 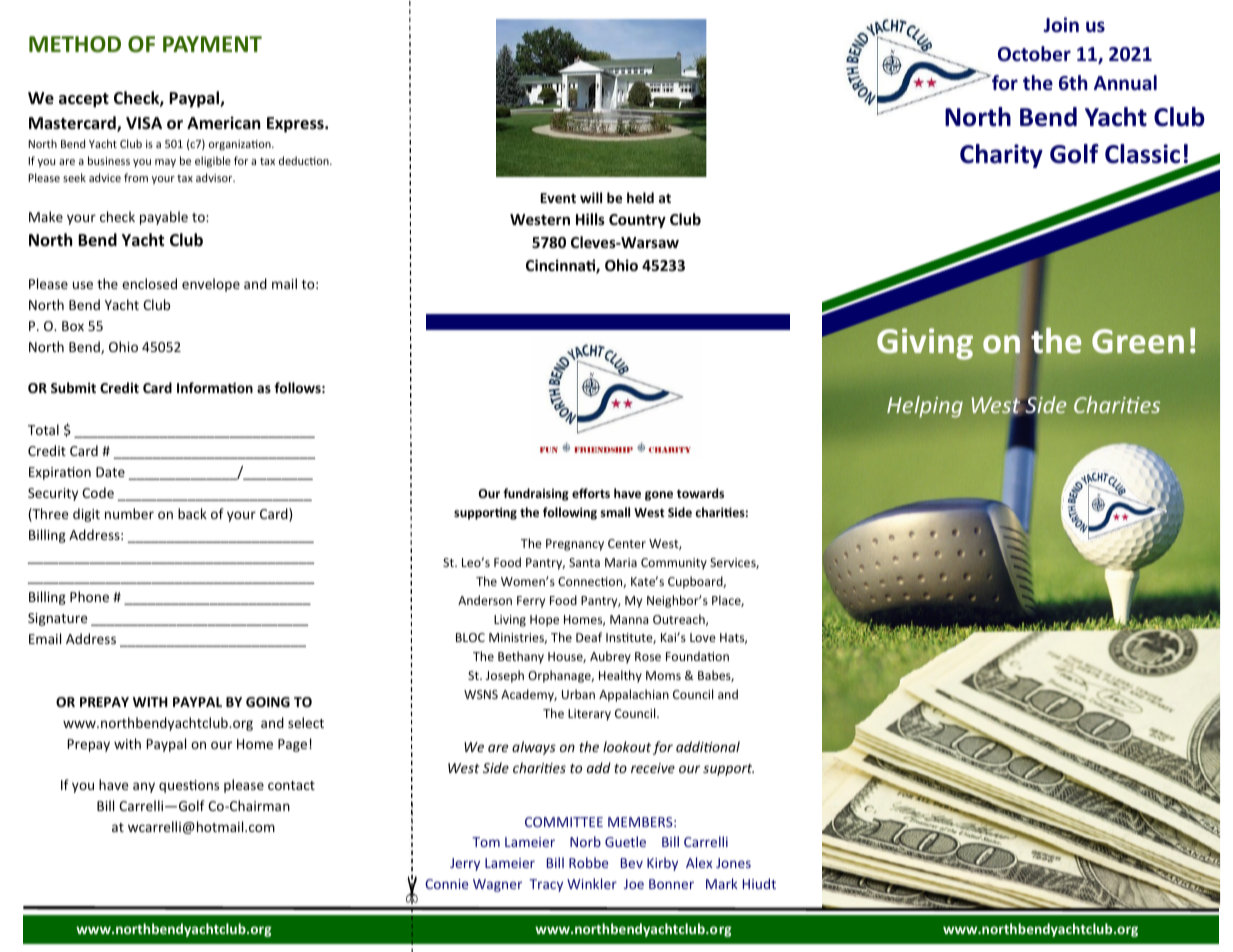 What do you see at coordinates (212, 44) in the document?
I see `PAYMENT` at bounding box center [212, 44].
